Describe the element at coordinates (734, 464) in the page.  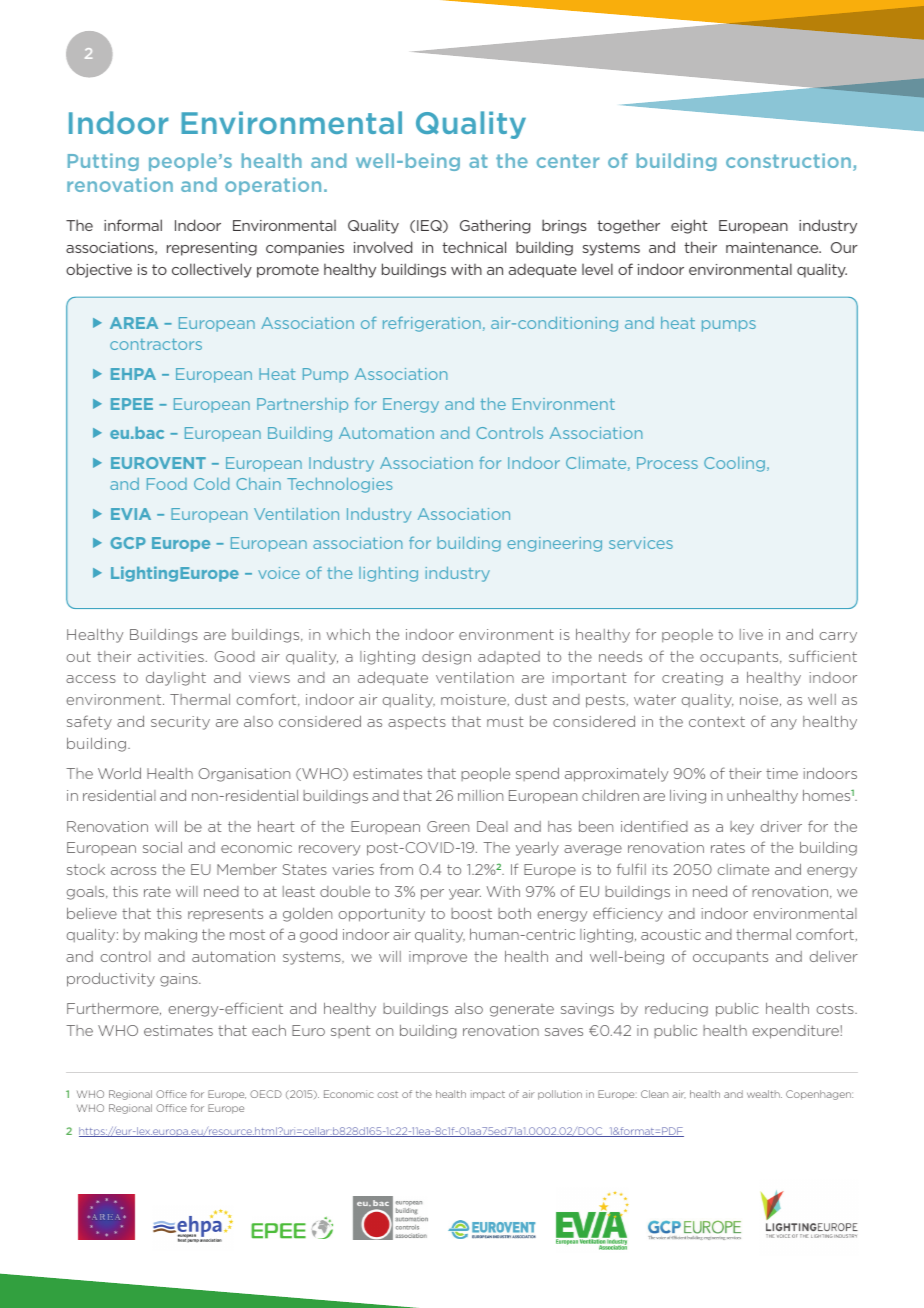
I see `Cooling` at that location.
